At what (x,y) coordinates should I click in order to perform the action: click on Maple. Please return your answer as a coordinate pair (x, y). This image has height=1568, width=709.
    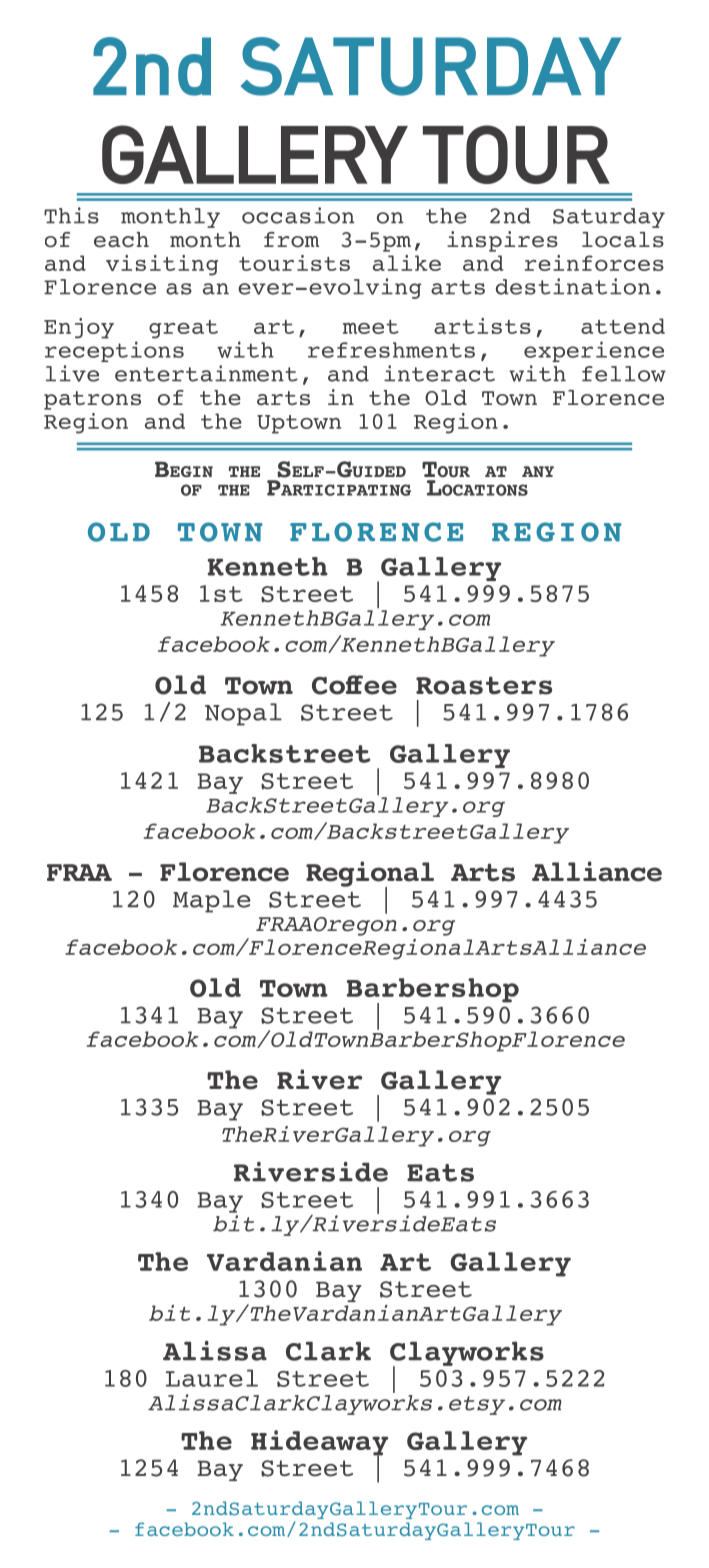
    Looking at the image, I should click on (212, 901).
